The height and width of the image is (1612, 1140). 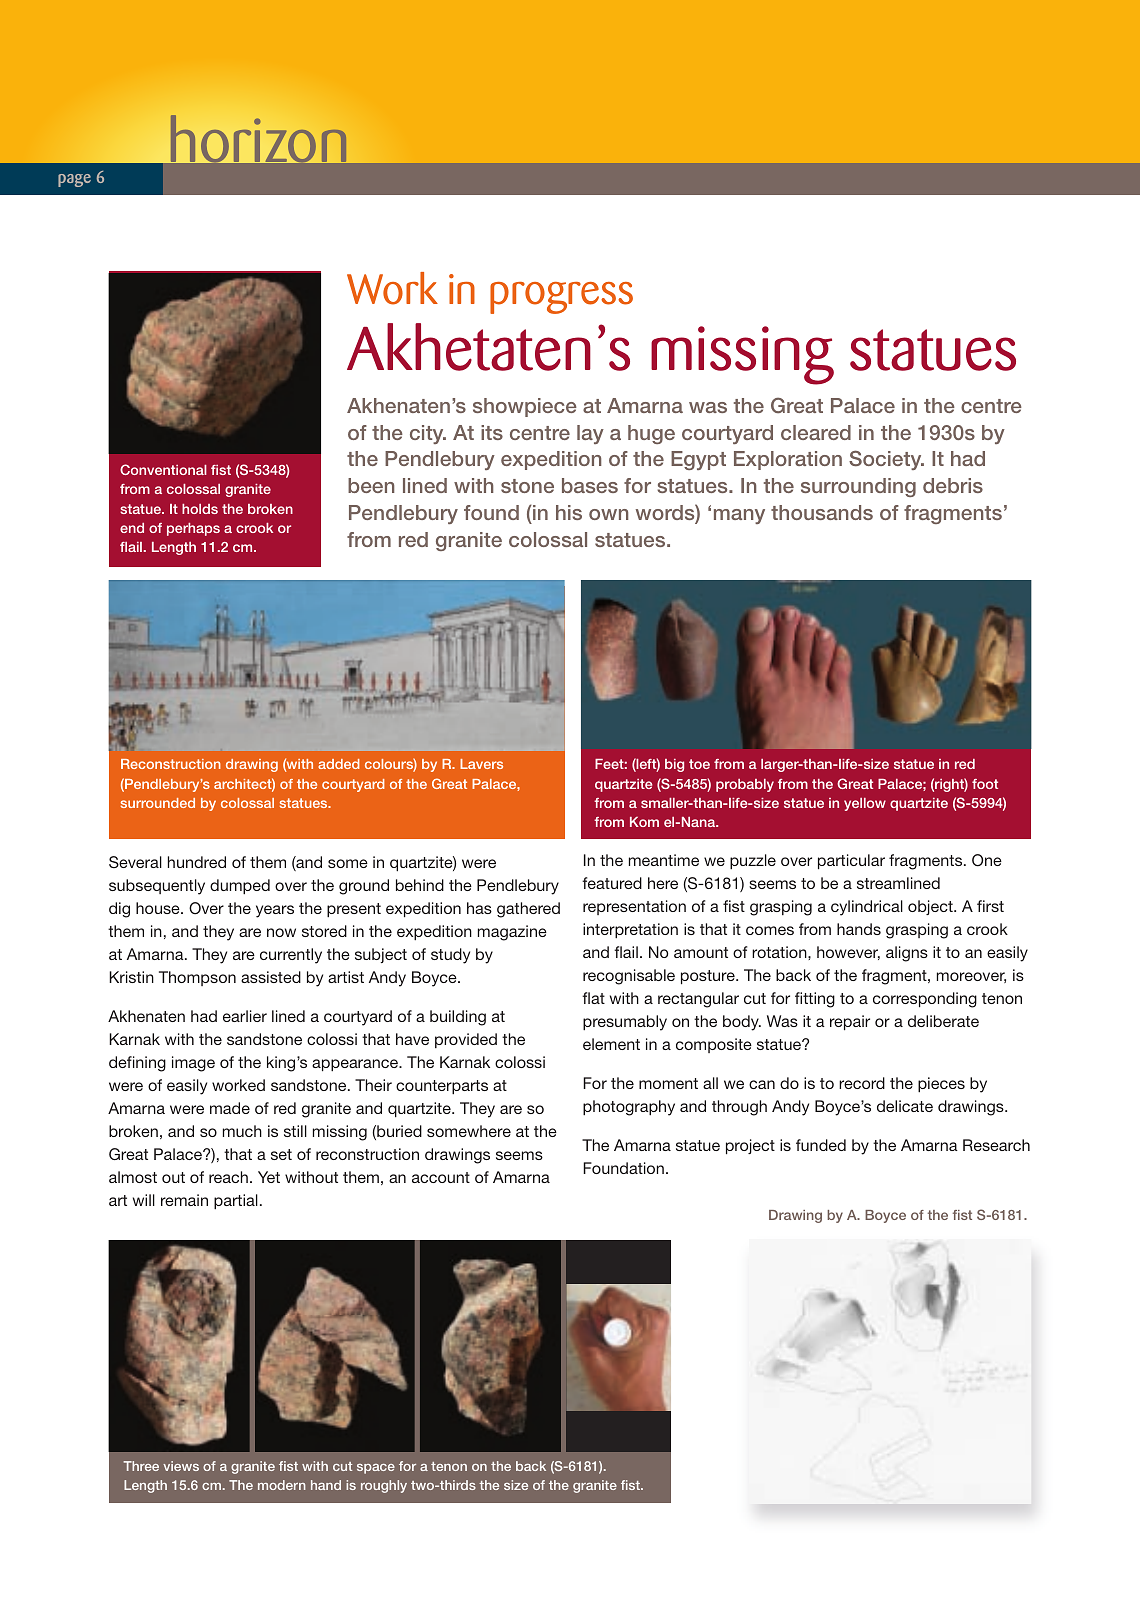 I want to click on featured, so click(x=612, y=883).
